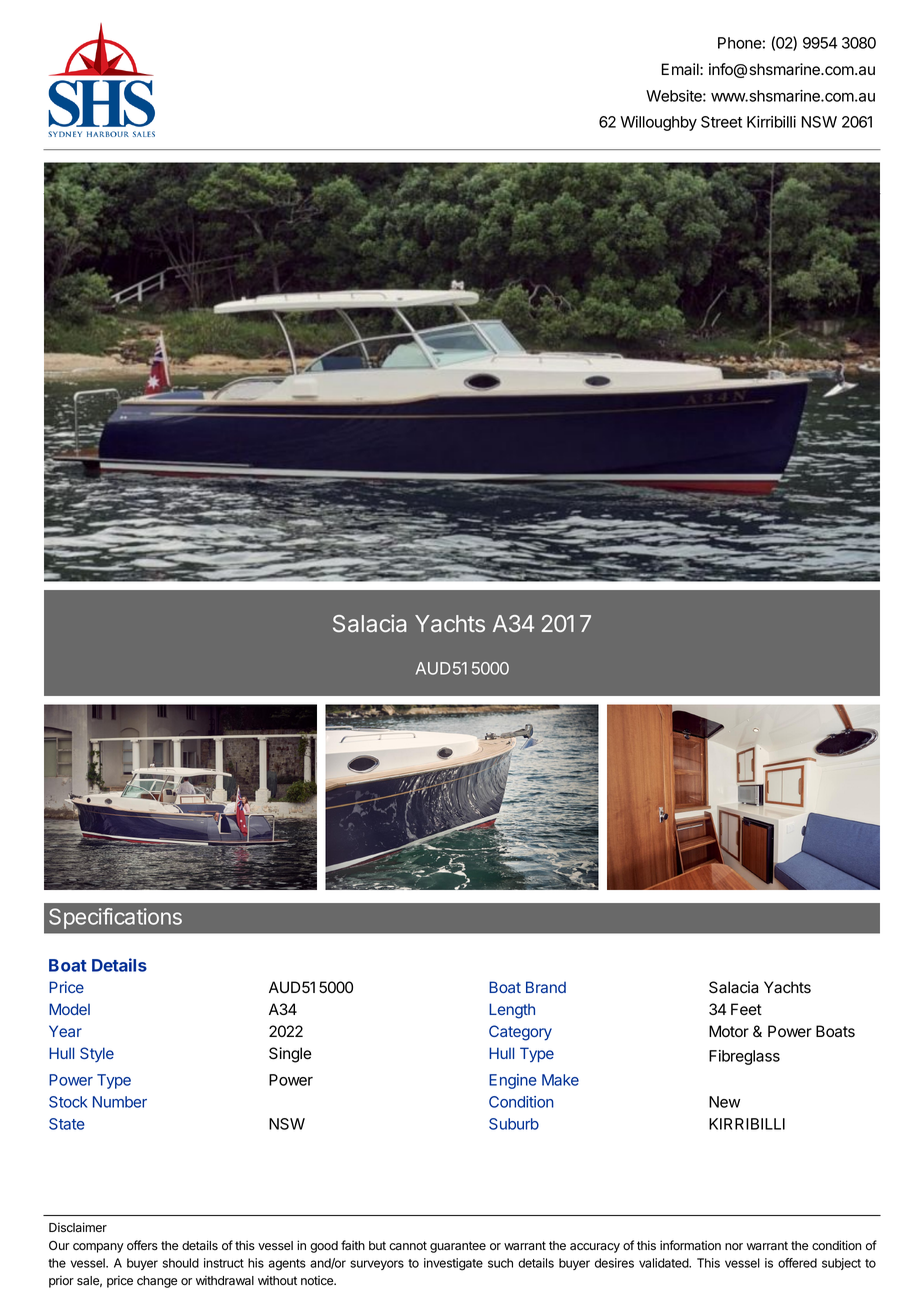 Image resolution: width=924 pixels, height=1308 pixels. Describe the element at coordinates (721, 122) in the page. I see `Street` at that location.
